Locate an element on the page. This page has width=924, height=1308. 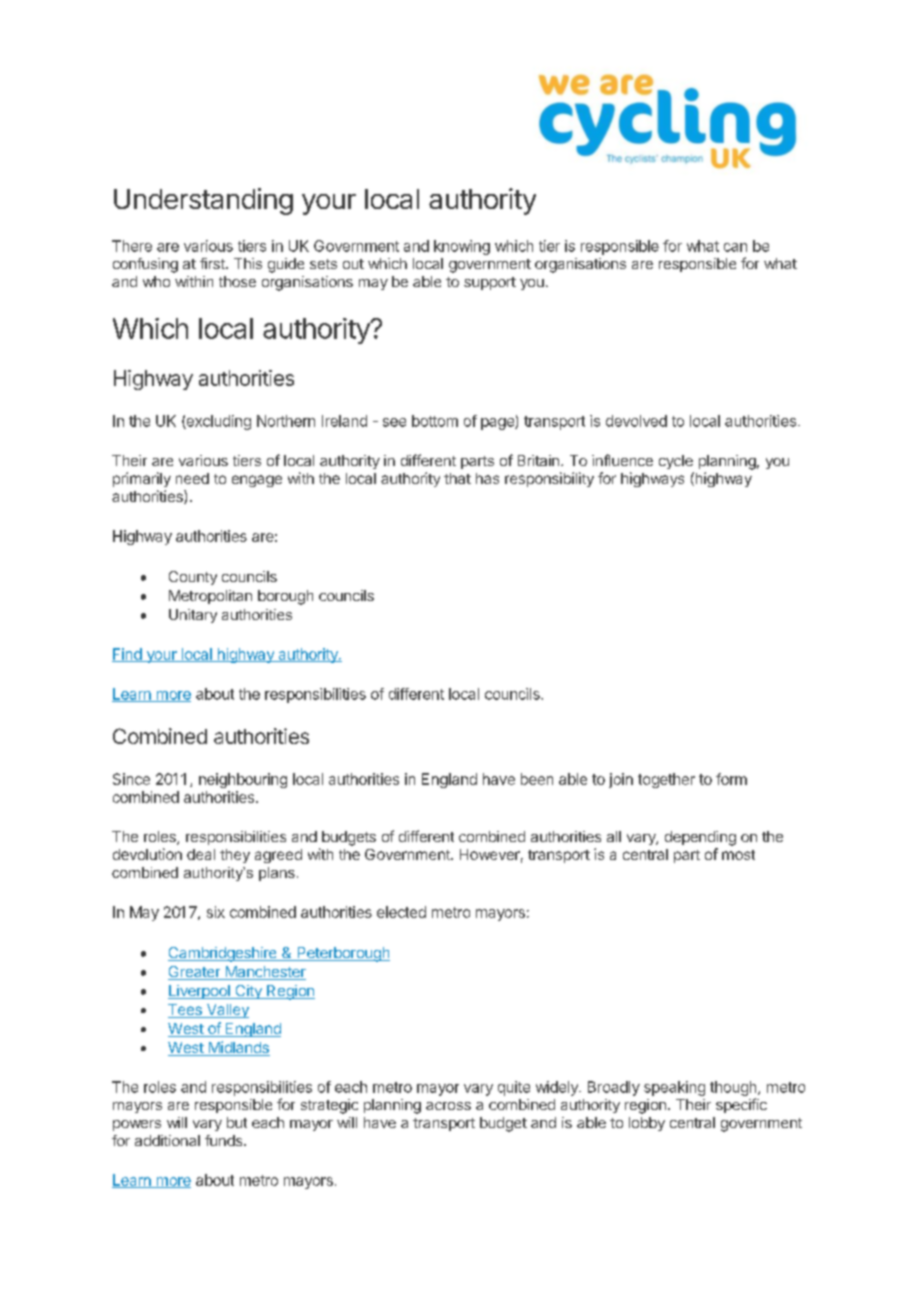
elected is located at coordinates (401, 912).
